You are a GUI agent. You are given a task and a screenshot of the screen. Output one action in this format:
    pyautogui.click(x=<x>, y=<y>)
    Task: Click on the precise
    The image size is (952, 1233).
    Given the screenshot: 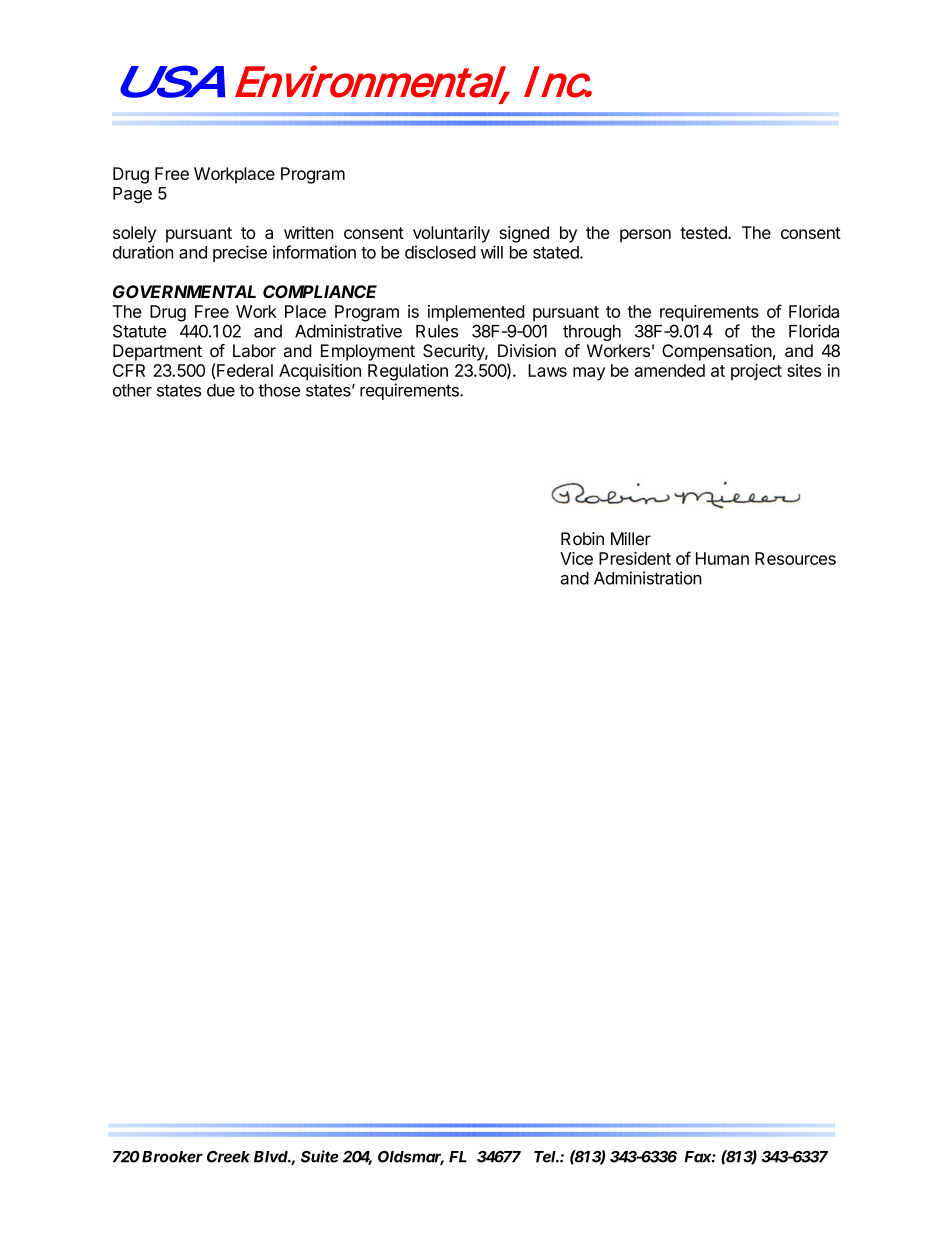 What is the action you would take?
    pyautogui.click(x=240, y=253)
